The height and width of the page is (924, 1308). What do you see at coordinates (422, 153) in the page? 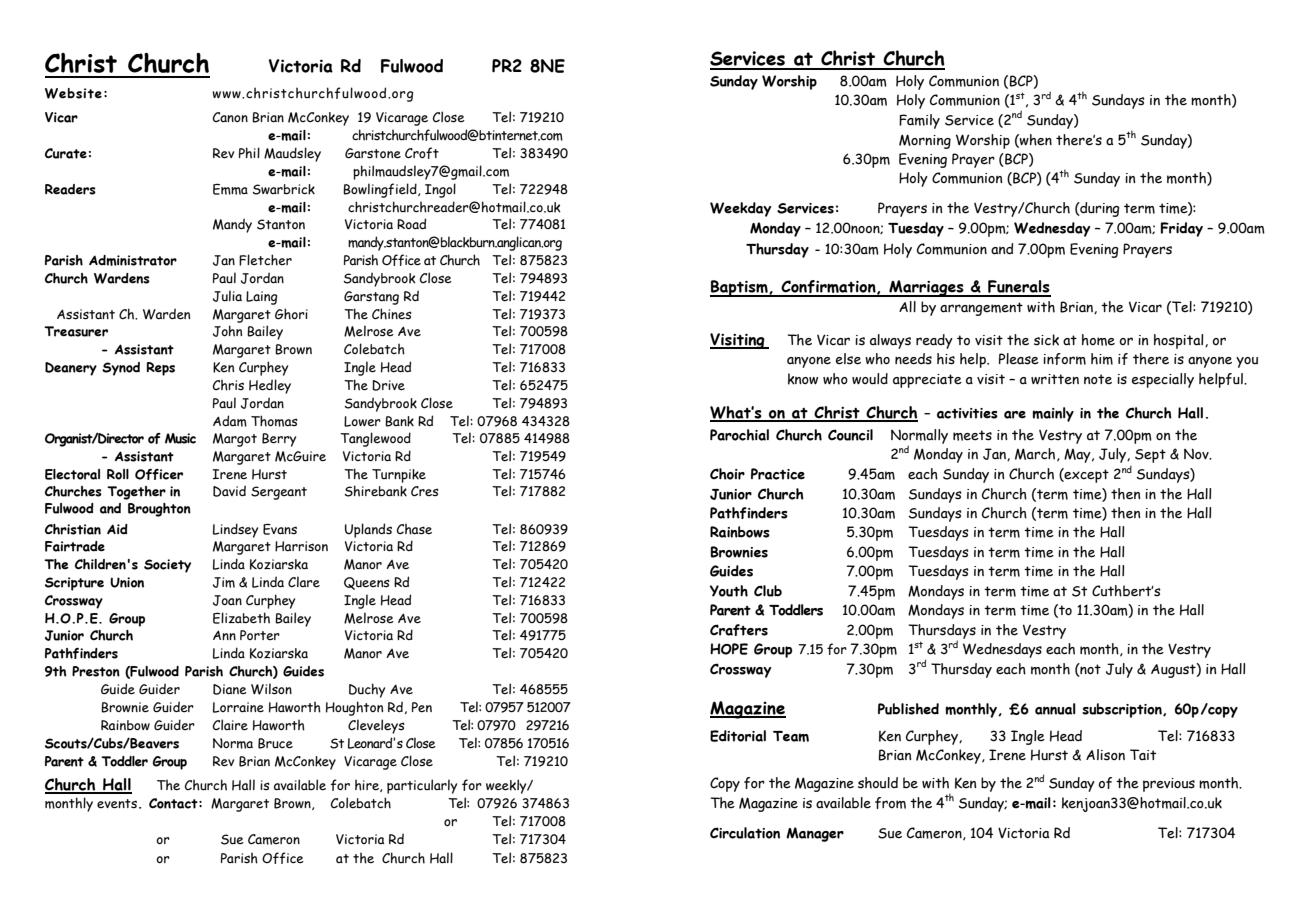
I see `Croft` at bounding box center [422, 153].
